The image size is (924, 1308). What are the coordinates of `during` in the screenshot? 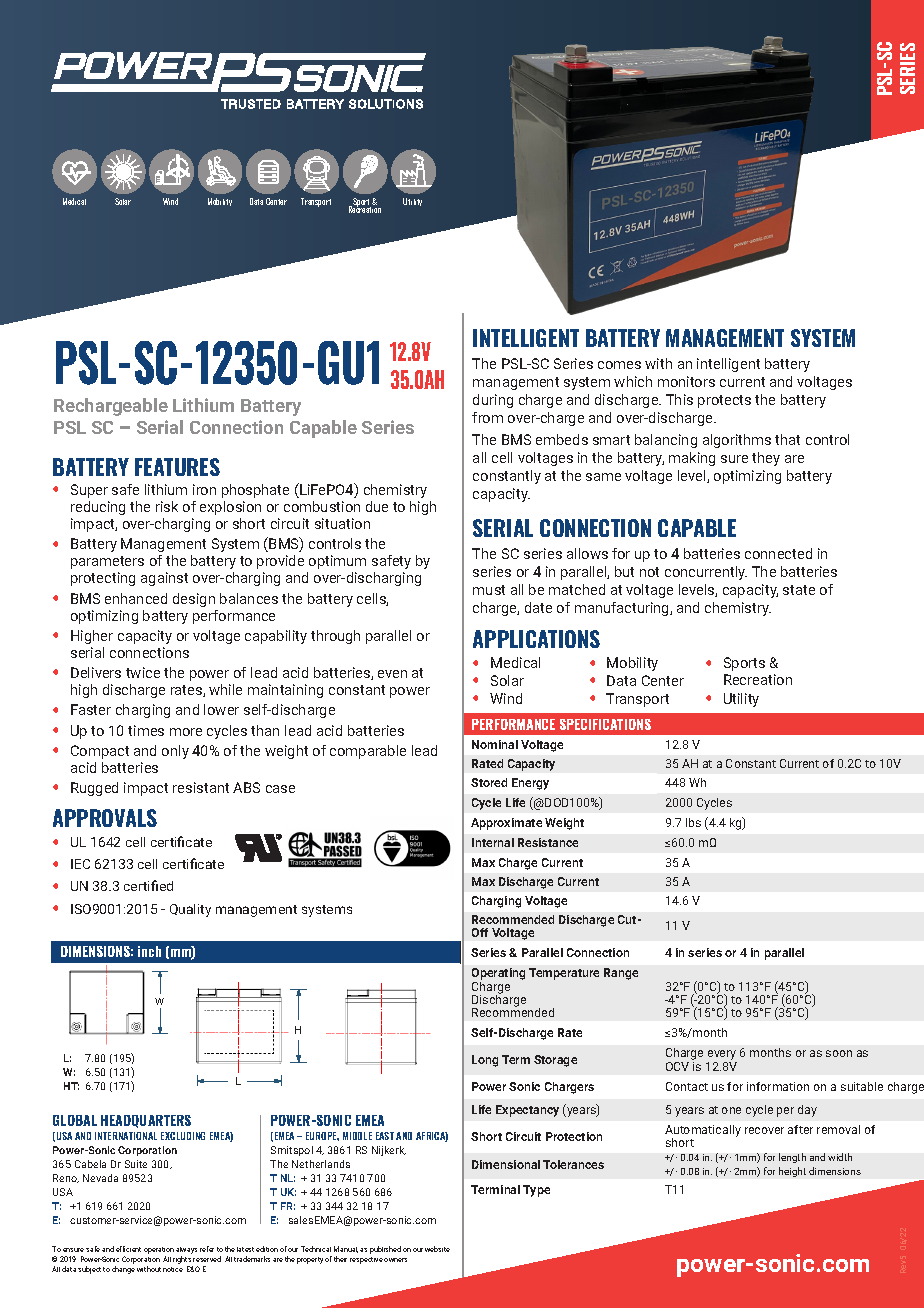 It's located at (493, 401).
